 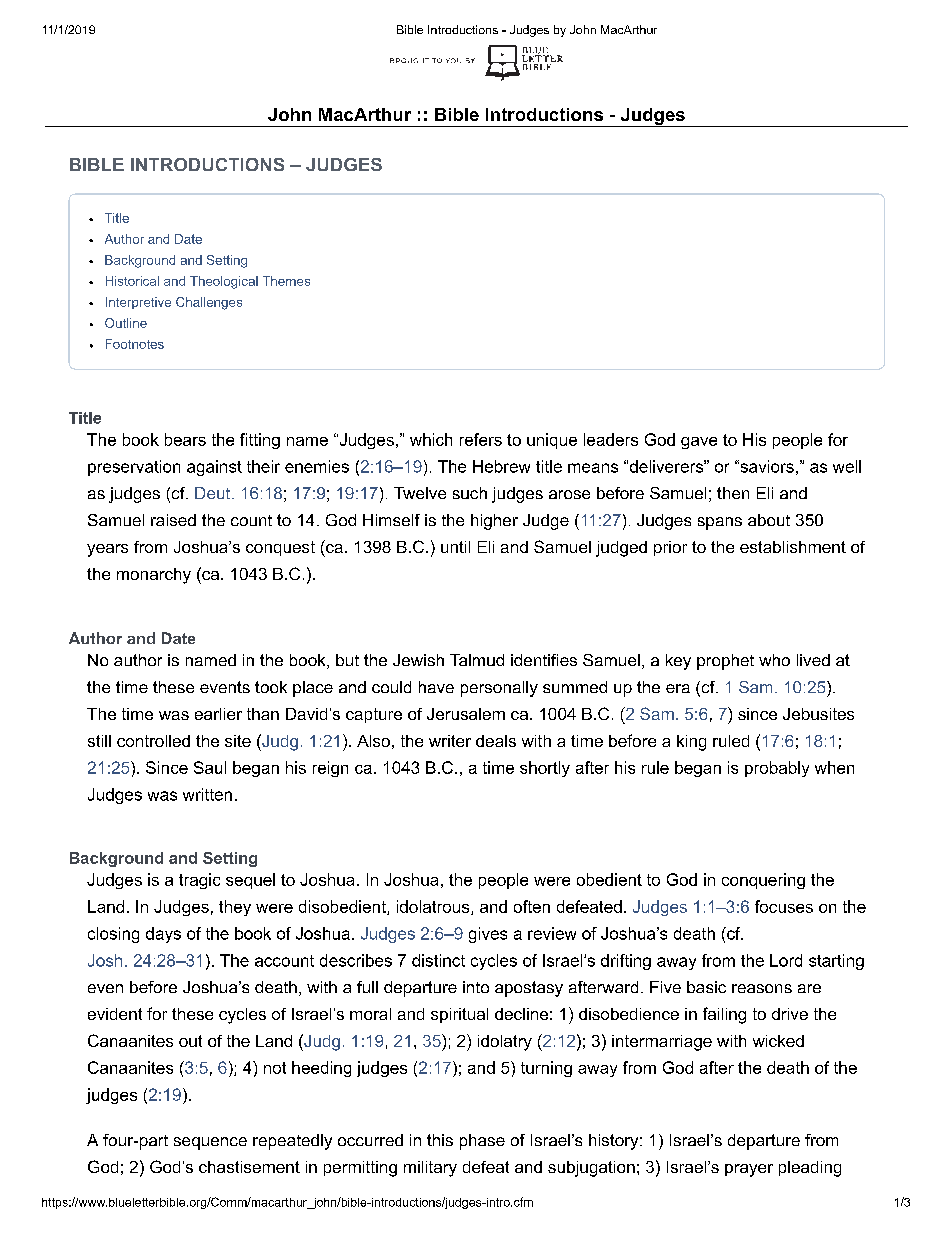 I want to click on Jerusalem, so click(x=466, y=714).
